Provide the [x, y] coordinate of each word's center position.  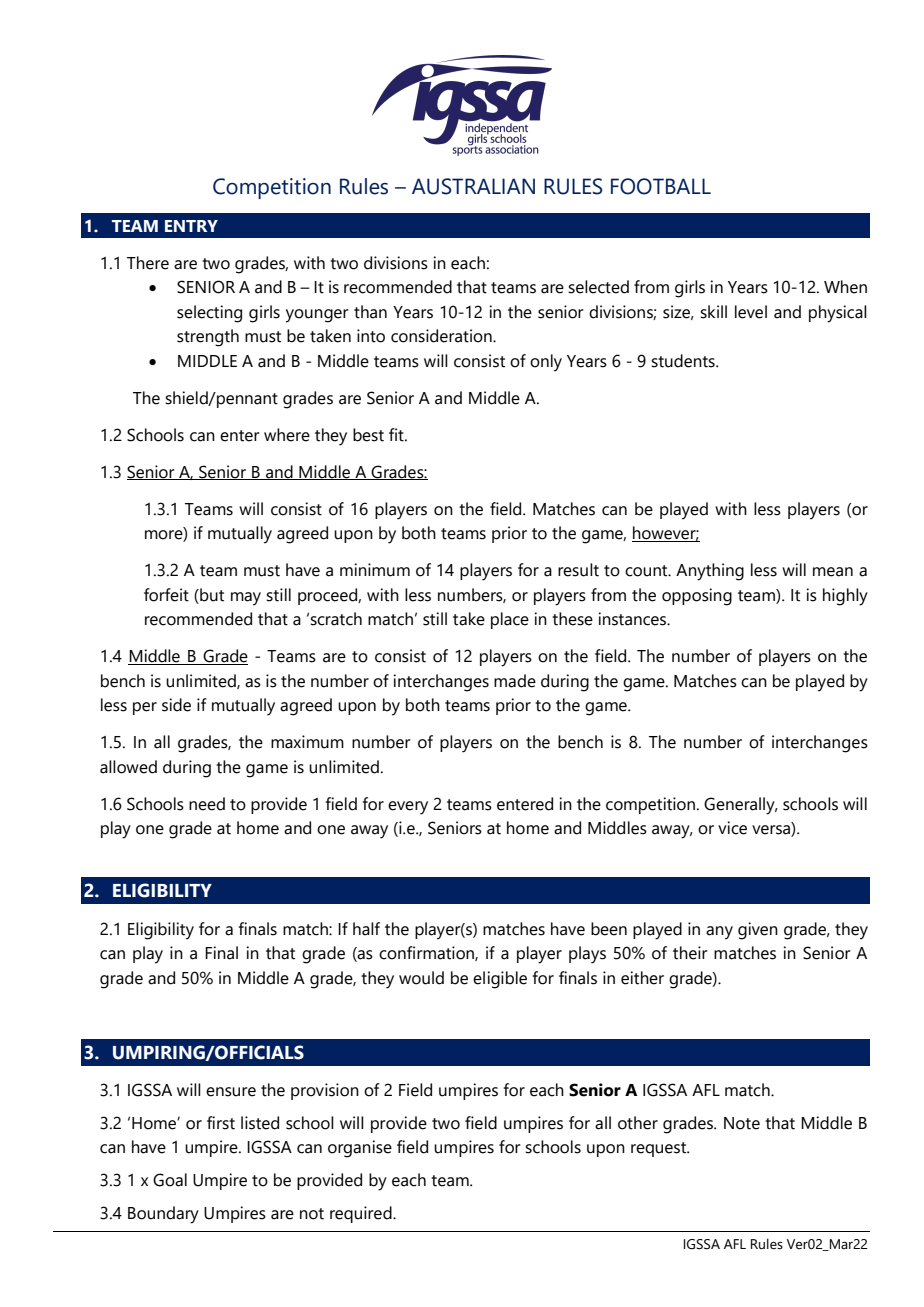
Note [742, 1123]
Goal [170, 1180]
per [145, 708]
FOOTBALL [661, 186]
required [362, 1214]
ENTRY [191, 226]
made [515, 681]
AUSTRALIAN [473, 186]
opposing [697, 597]
